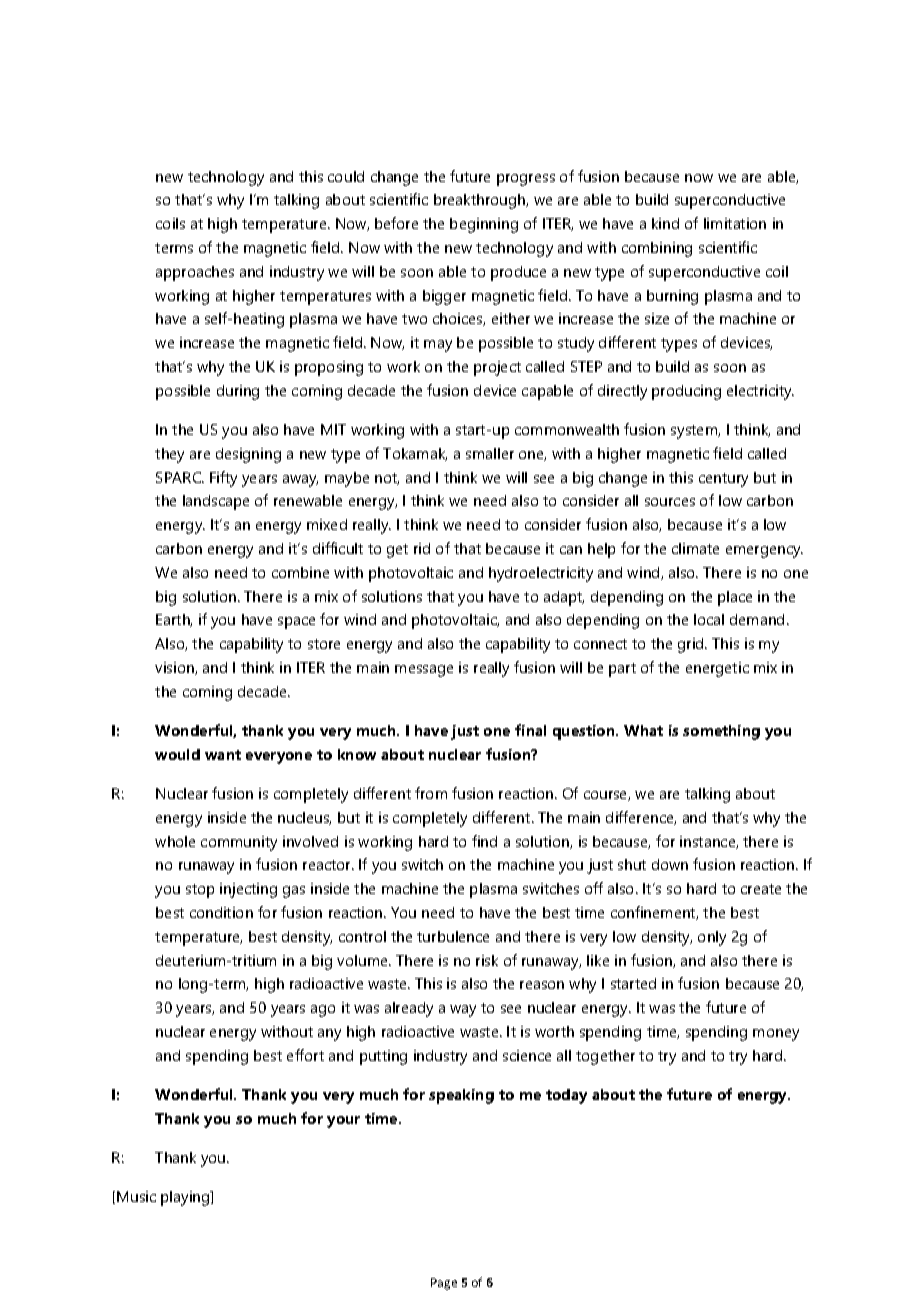  I want to click on Page, so click(444, 1284).
